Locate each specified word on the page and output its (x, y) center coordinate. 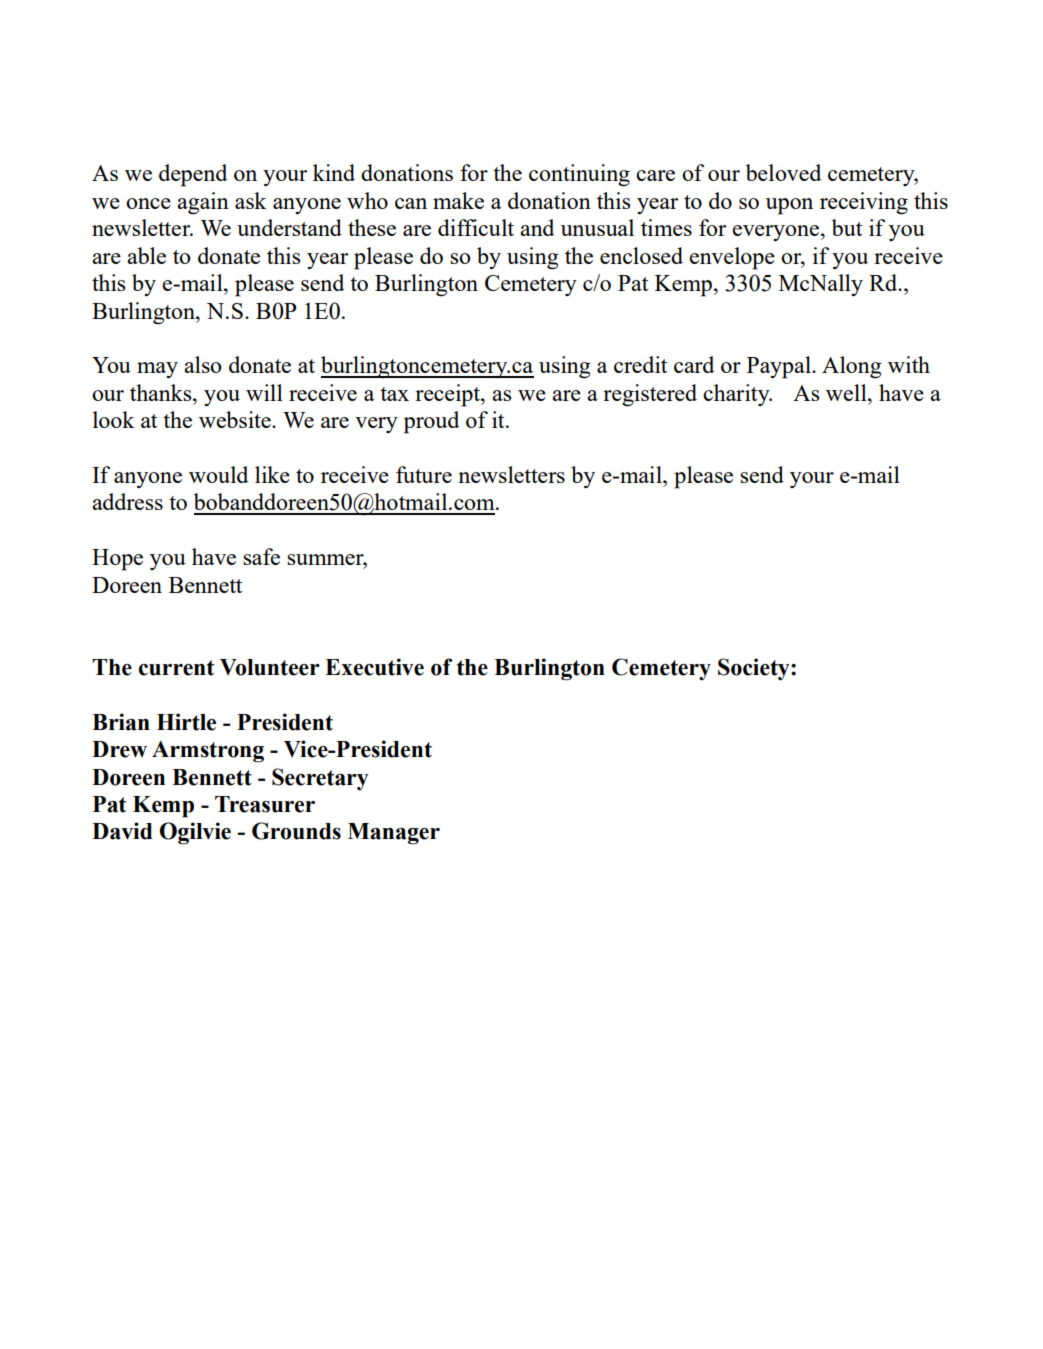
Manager (394, 834)
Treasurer (265, 804)
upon (789, 206)
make (458, 200)
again (203, 203)
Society (755, 669)
